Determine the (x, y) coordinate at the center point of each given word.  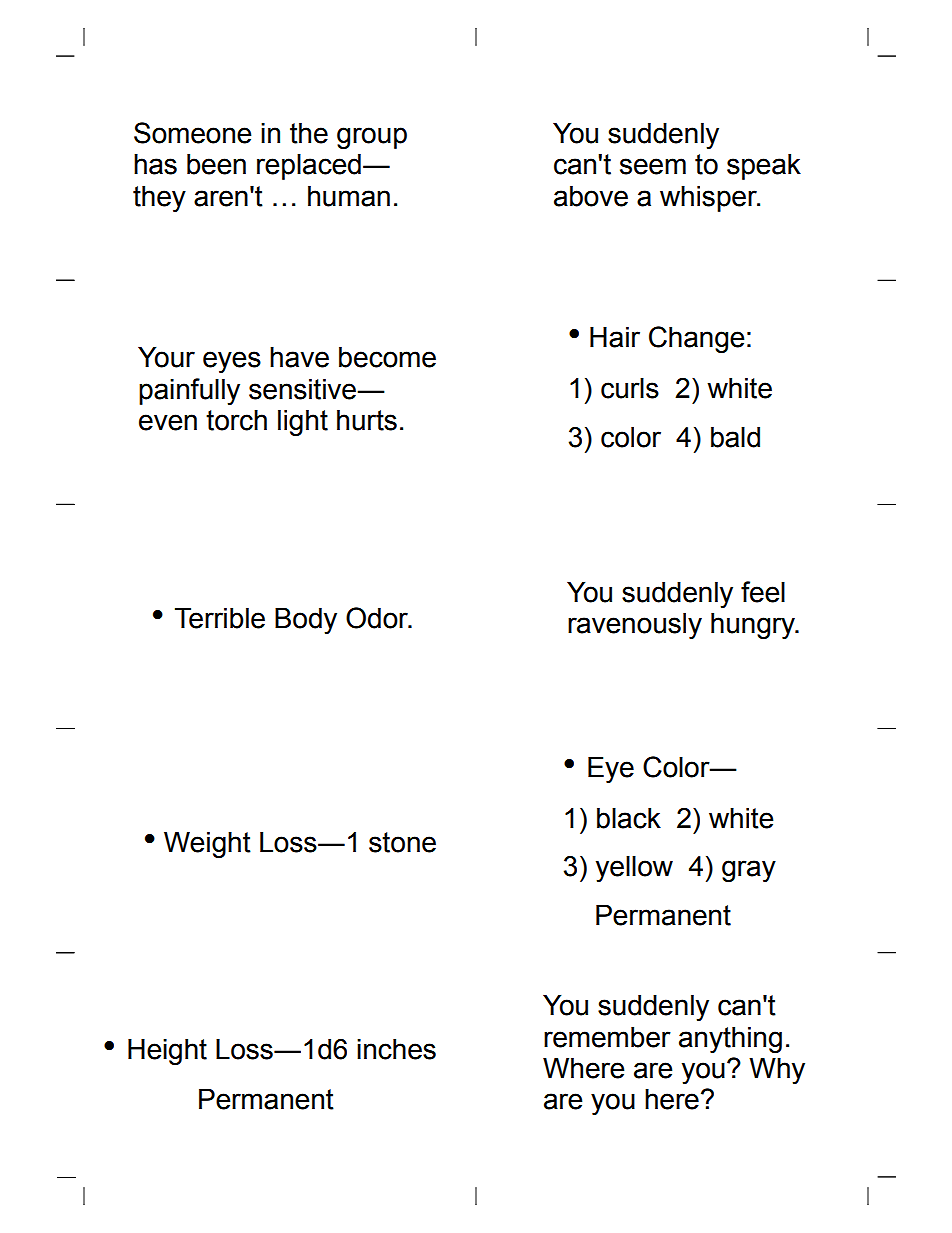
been (216, 164)
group (372, 138)
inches (396, 1049)
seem (653, 166)
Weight (207, 845)
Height (167, 1052)
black (629, 818)
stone (402, 842)
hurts (367, 420)
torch (236, 420)
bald (735, 437)
